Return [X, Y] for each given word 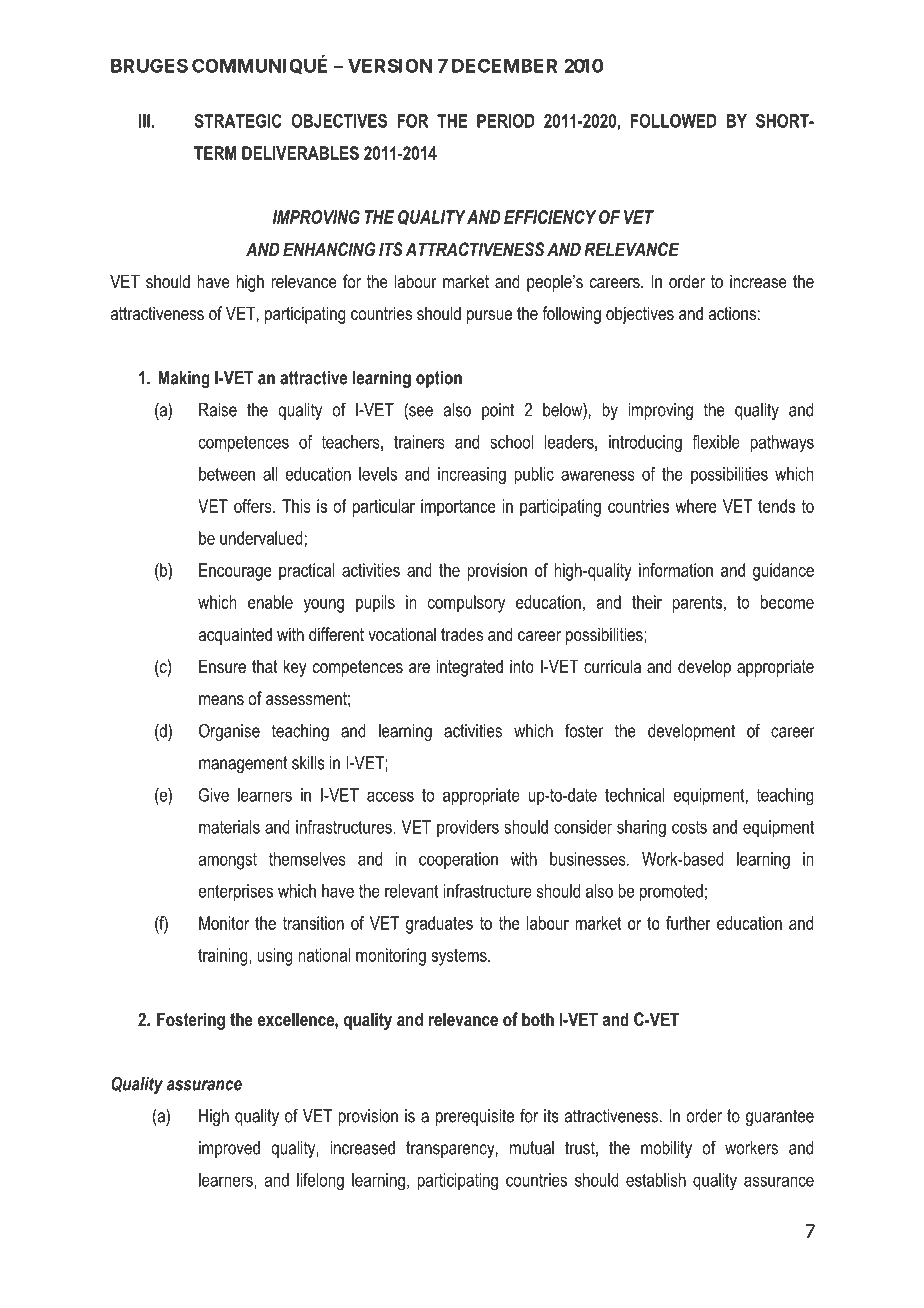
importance [458, 508]
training [224, 957]
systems [460, 957]
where [696, 506]
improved [229, 1149]
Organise [229, 732]
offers [254, 506]
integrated [470, 668]
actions [732, 313]
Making [184, 379]
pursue [489, 317]
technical [635, 795]
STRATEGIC [238, 121]
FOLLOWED [674, 121]
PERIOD [506, 121]
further [688, 923]
